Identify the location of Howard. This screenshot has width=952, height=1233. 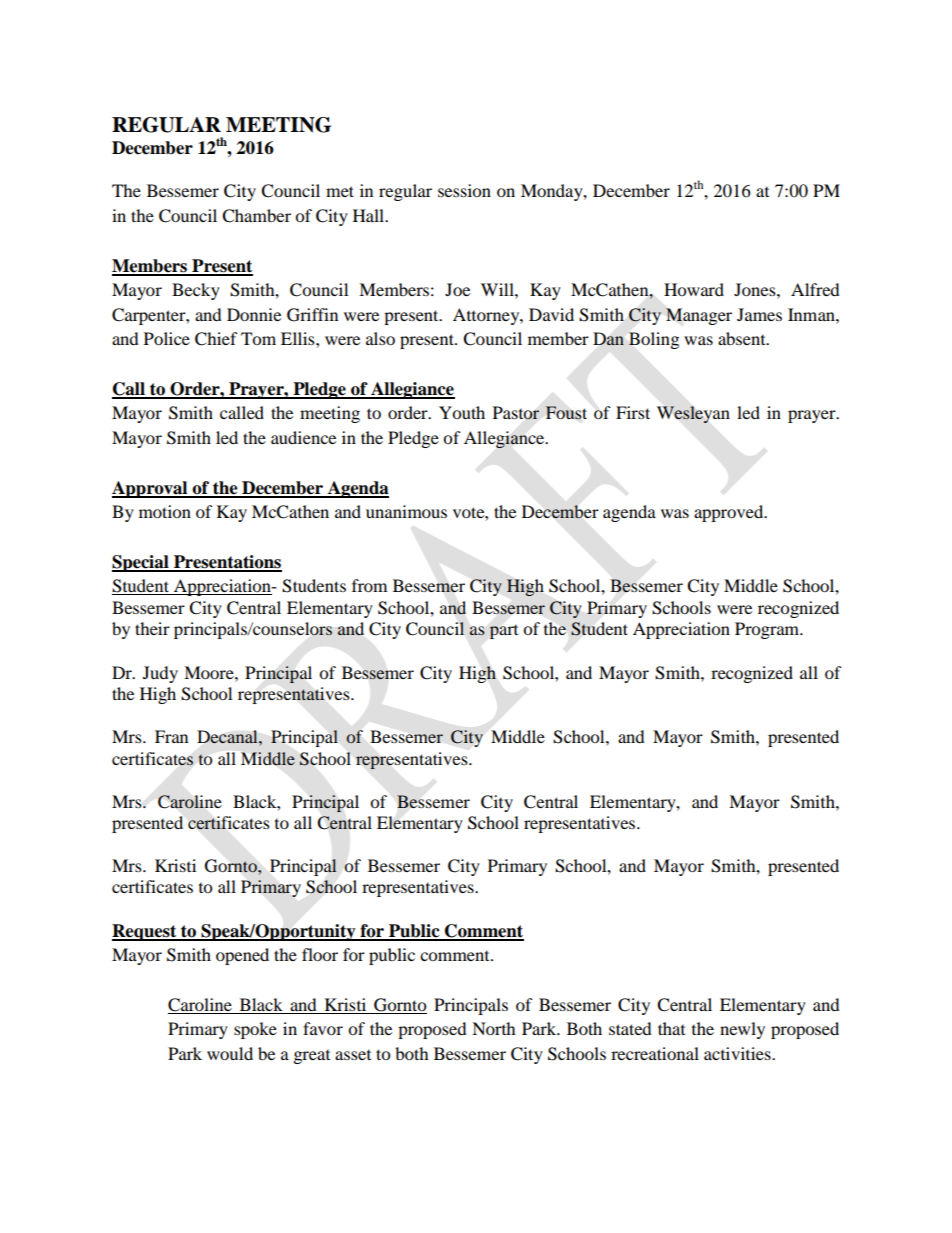
(694, 289).
